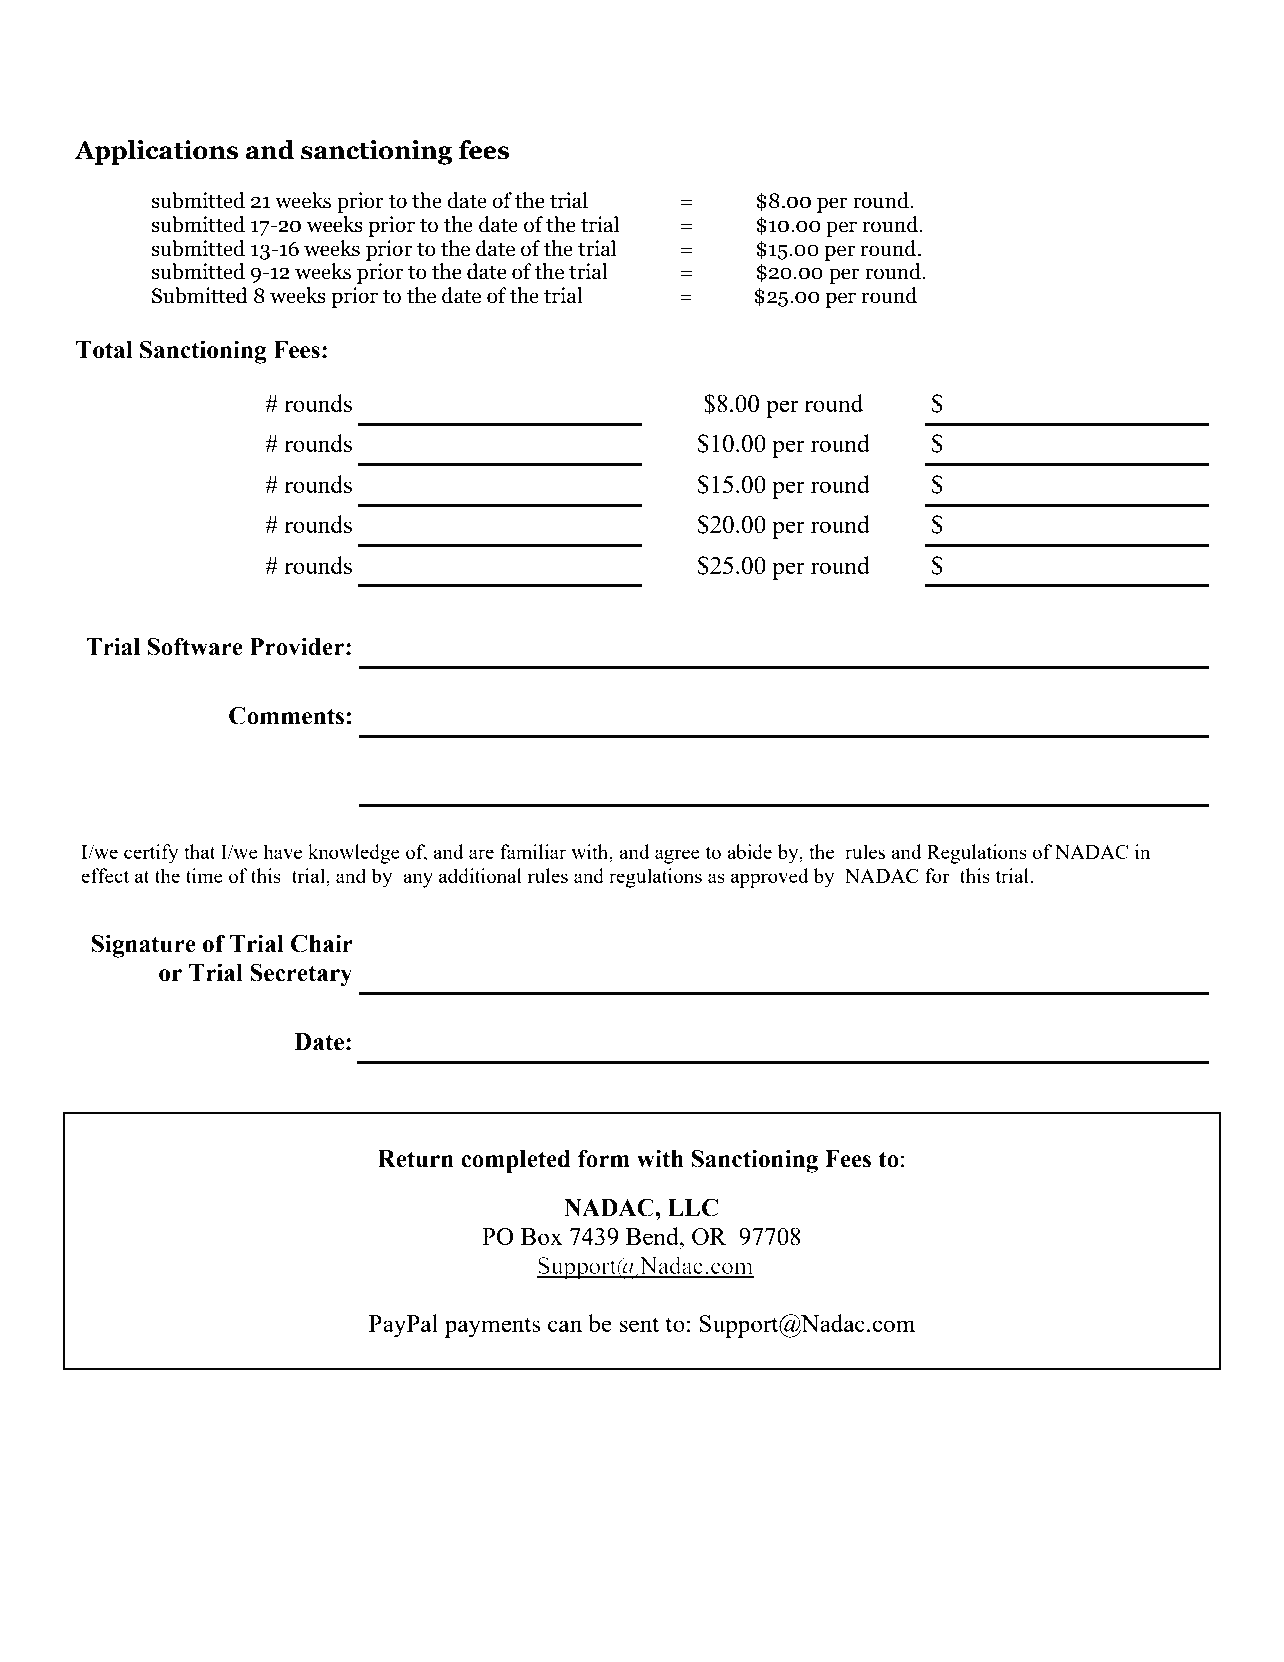 The height and width of the screenshot is (1662, 1284). What do you see at coordinates (156, 152) in the screenshot?
I see `Applications` at bounding box center [156, 152].
